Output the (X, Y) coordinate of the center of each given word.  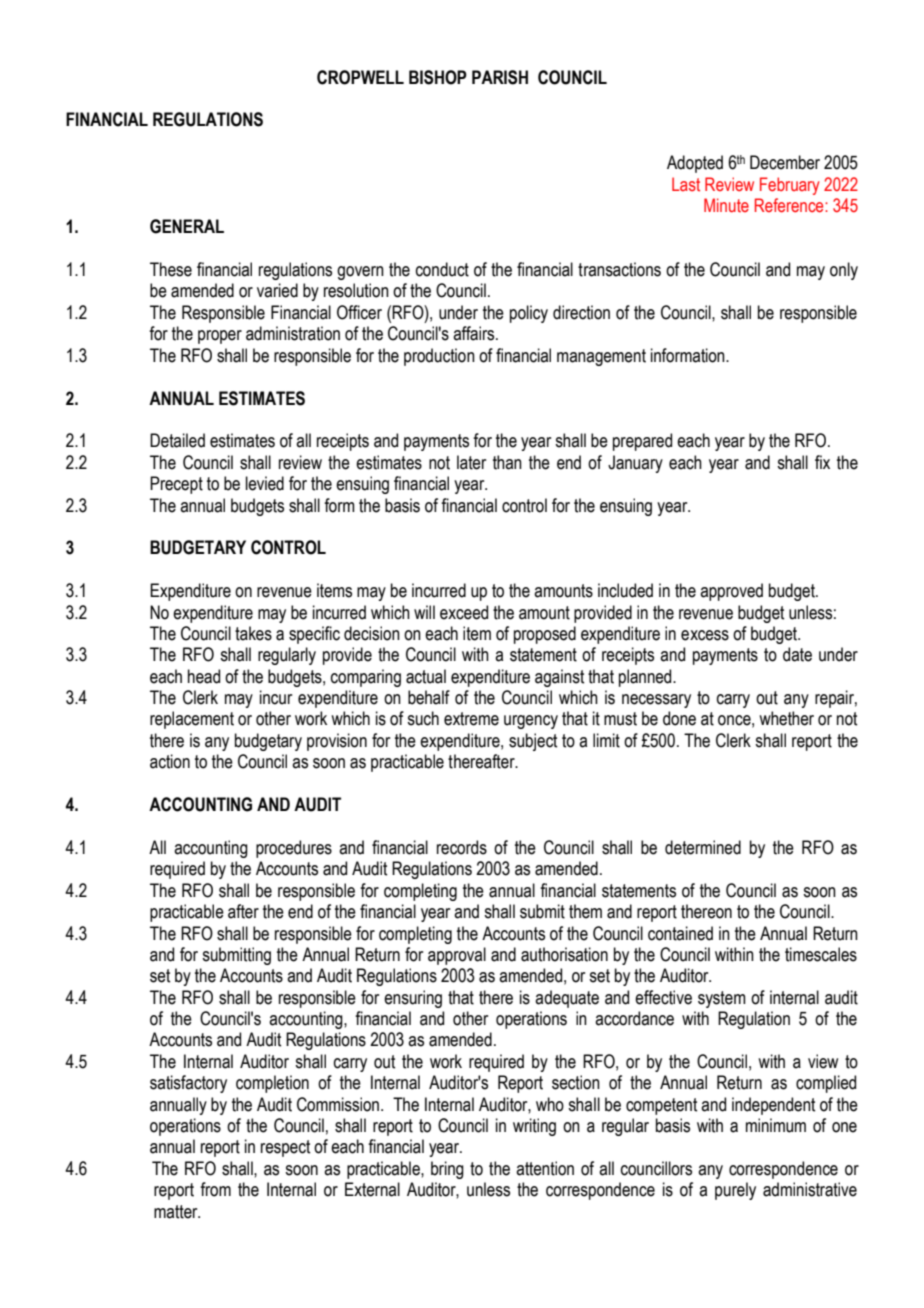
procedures (294, 849)
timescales (821, 954)
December (785, 162)
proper (220, 337)
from (215, 1189)
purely (735, 1191)
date (797, 654)
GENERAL (187, 226)
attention (545, 1168)
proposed (545, 635)
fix (822, 462)
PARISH (500, 77)
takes (253, 633)
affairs (475, 333)
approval (457, 956)
